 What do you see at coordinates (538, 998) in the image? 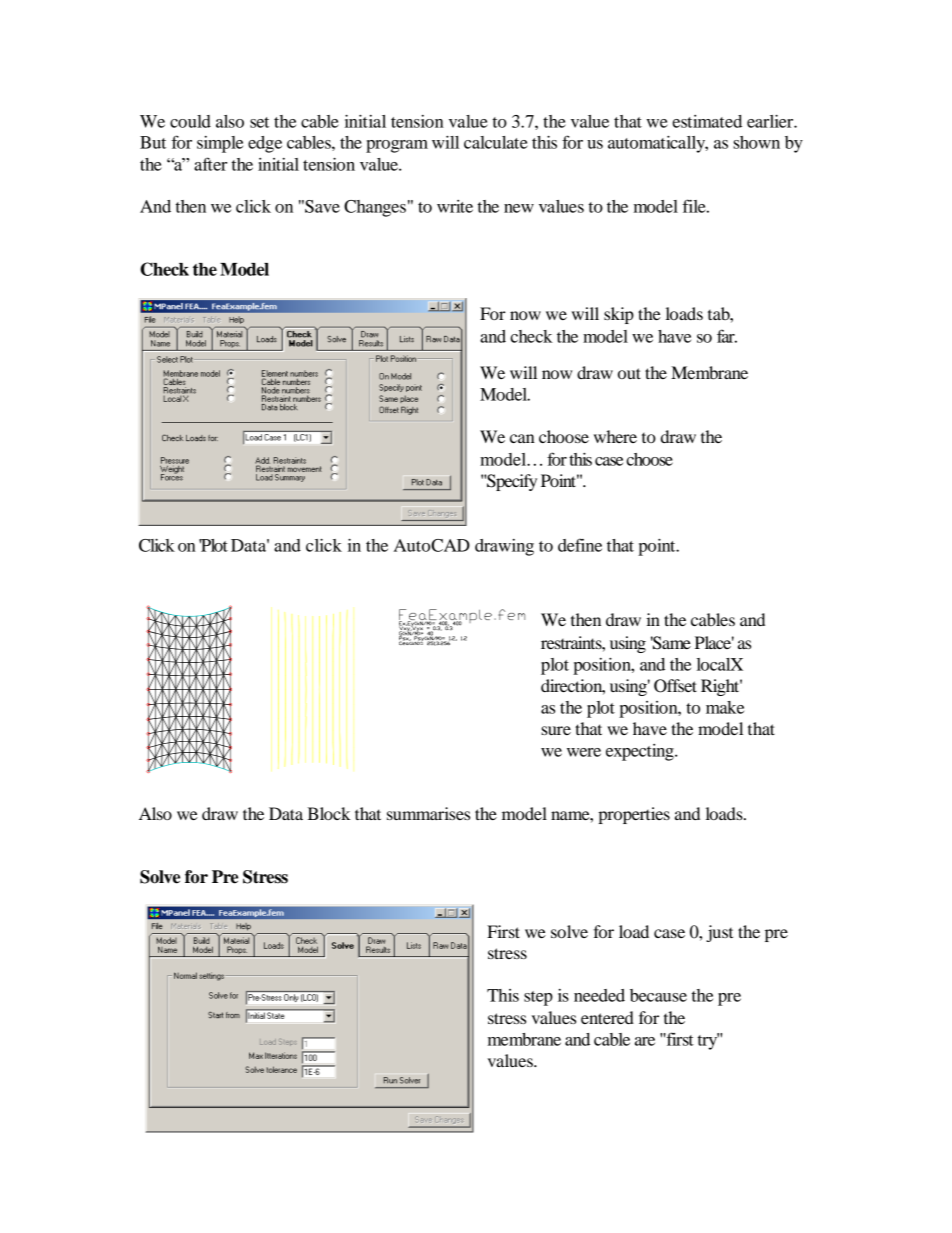
I see `step` at bounding box center [538, 998].
